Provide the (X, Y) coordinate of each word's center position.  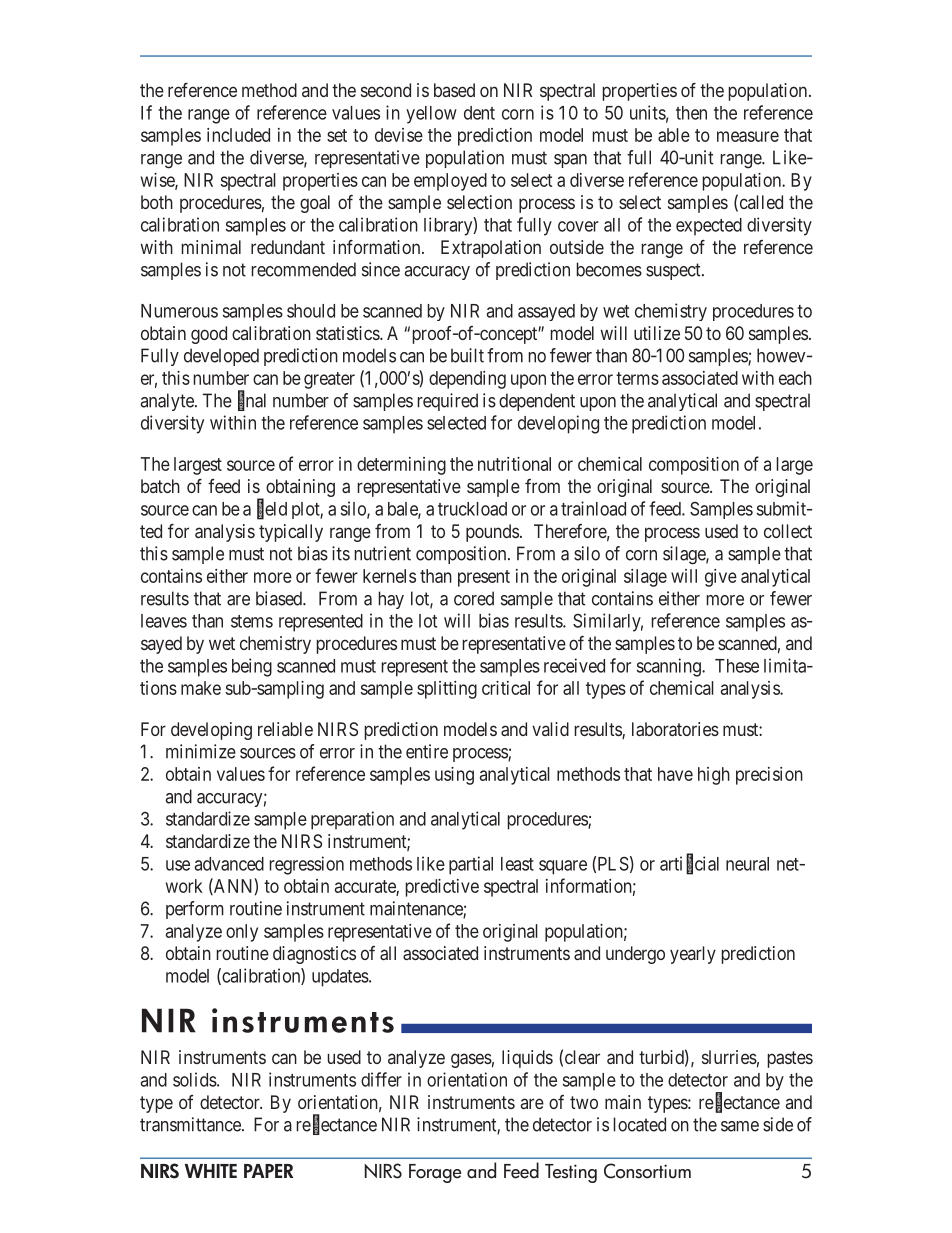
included (238, 135)
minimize (201, 751)
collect (788, 531)
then (691, 113)
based (454, 90)
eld (276, 509)
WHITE (211, 1171)
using (454, 776)
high (714, 776)
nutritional (514, 464)
